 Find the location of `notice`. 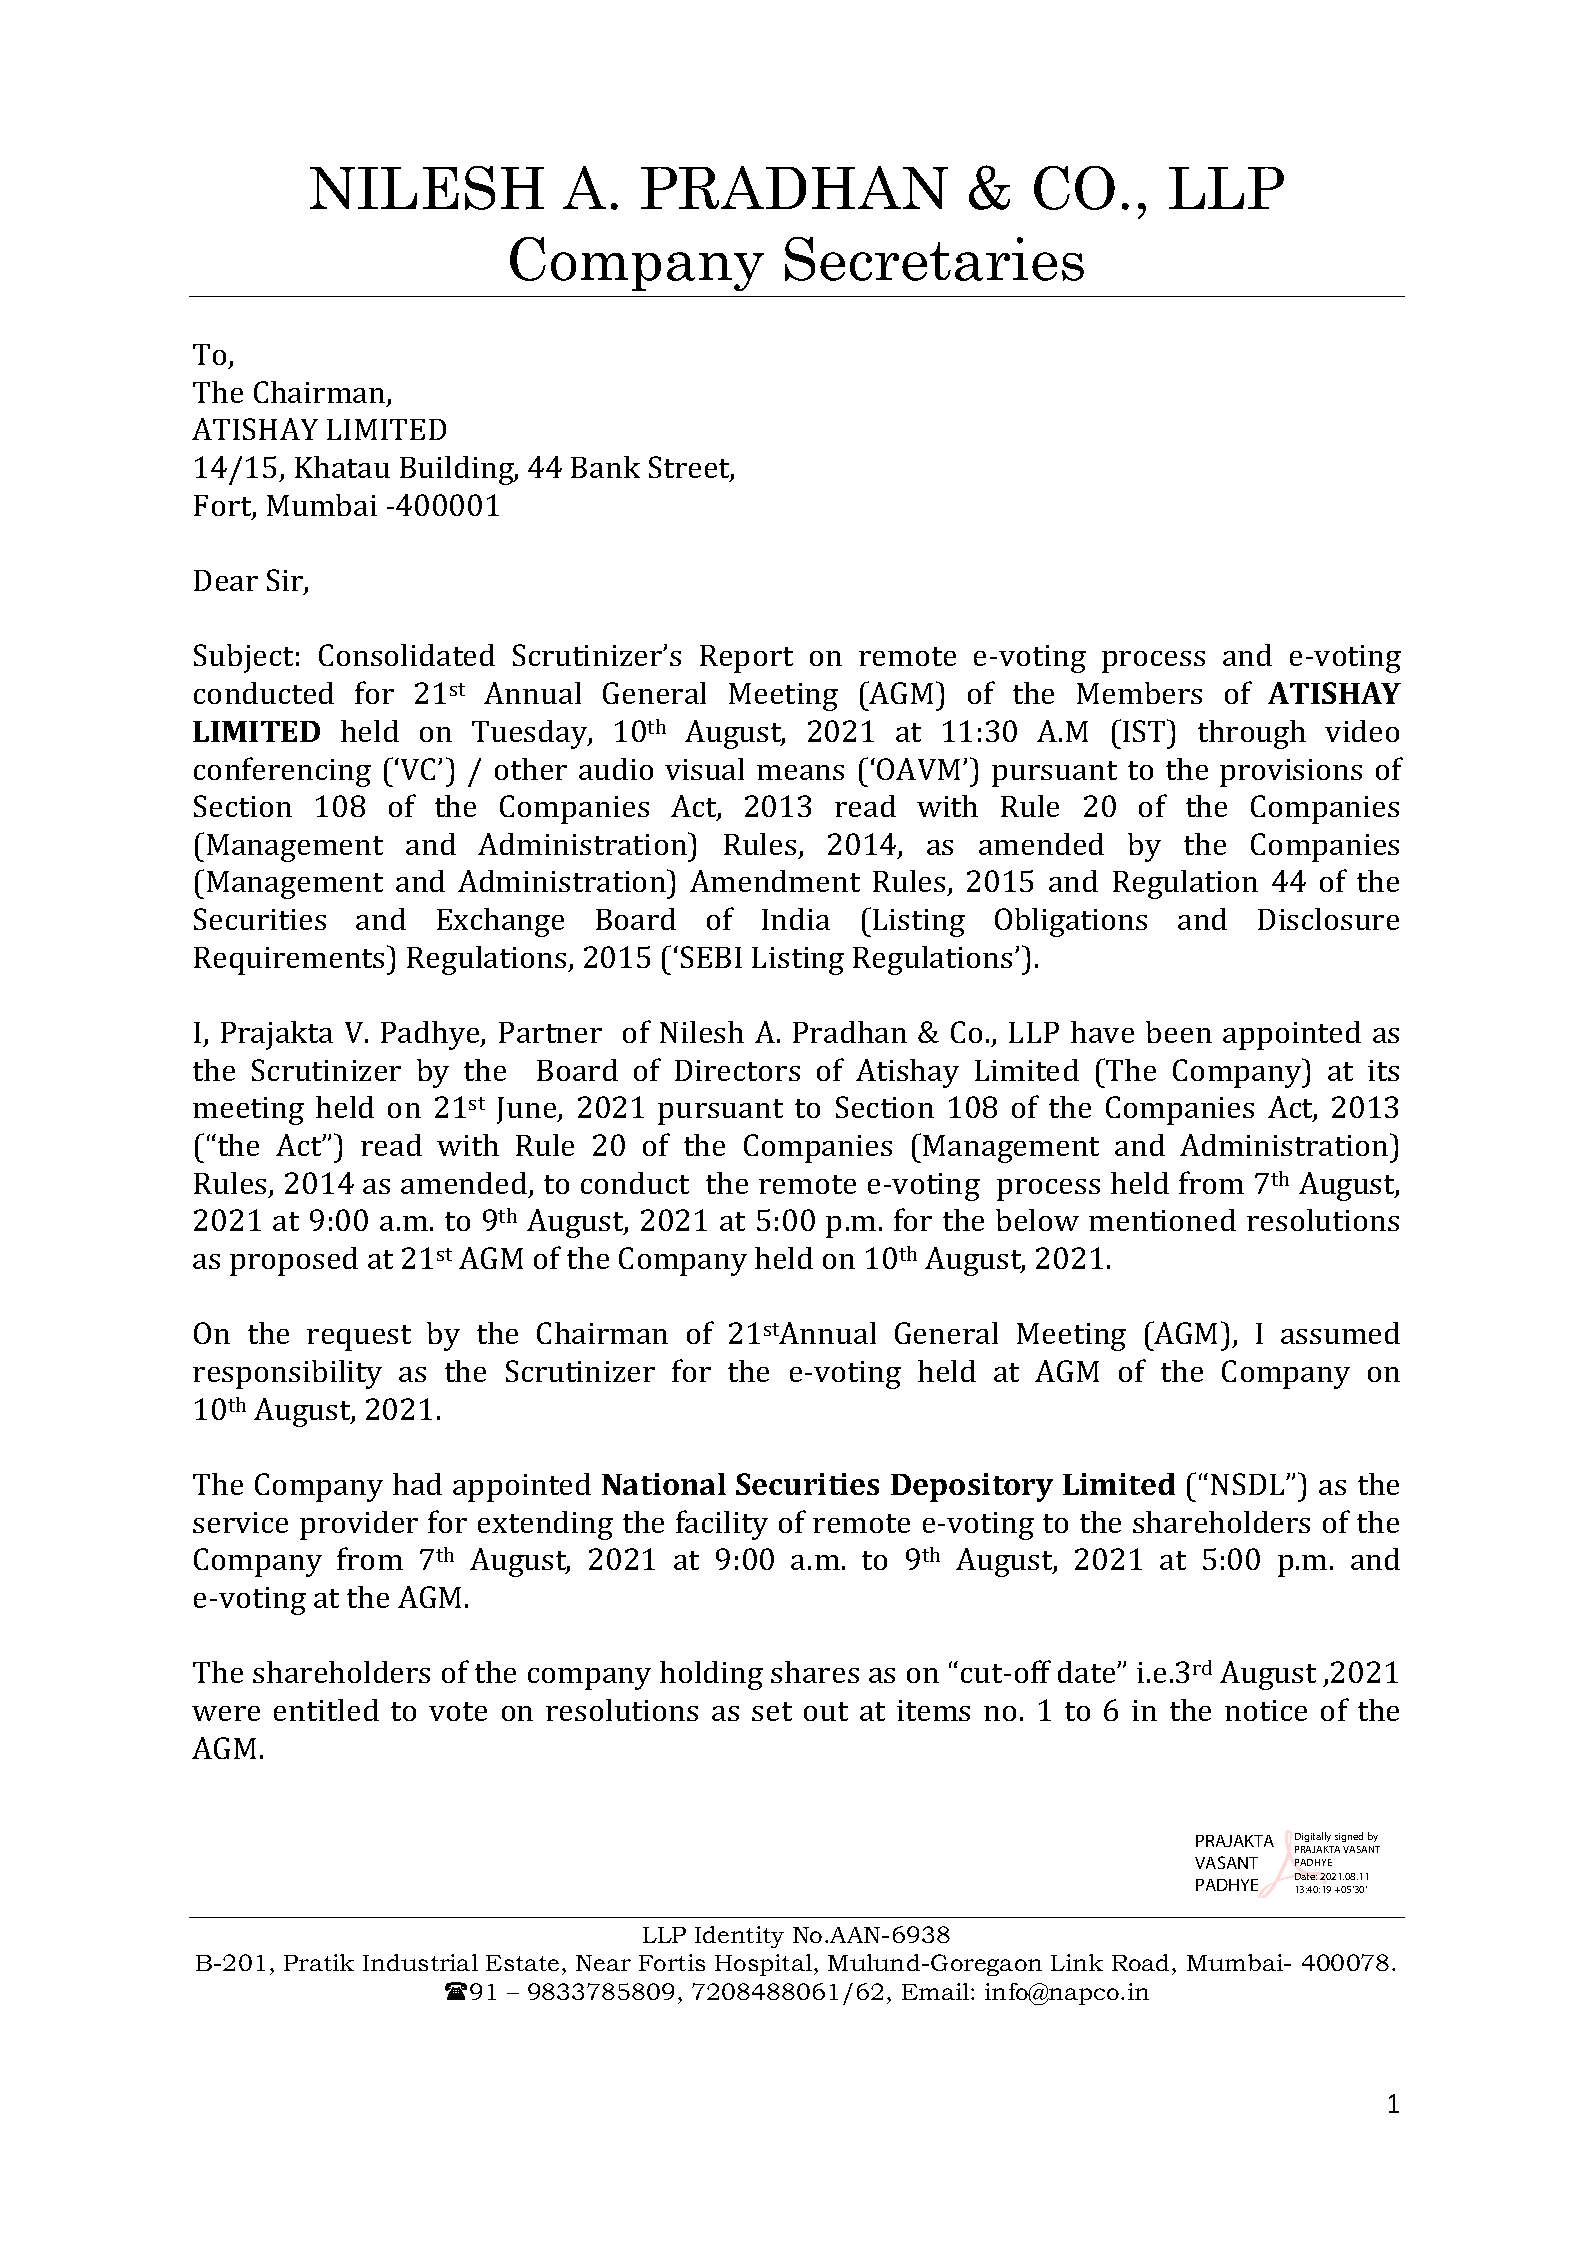

notice is located at coordinates (1266, 1710).
